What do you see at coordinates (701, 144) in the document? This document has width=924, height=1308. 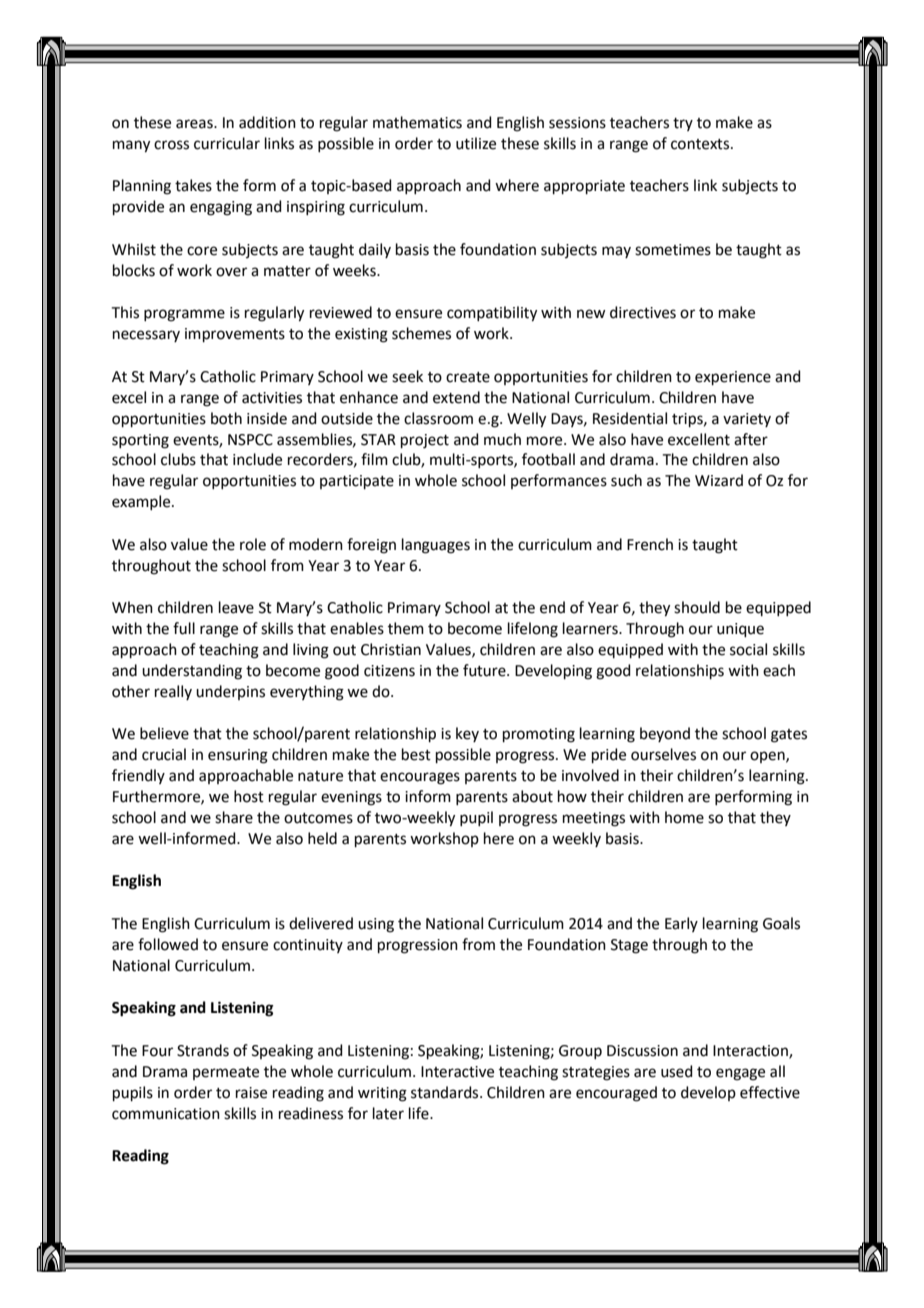 I see `contexts` at bounding box center [701, 144].
